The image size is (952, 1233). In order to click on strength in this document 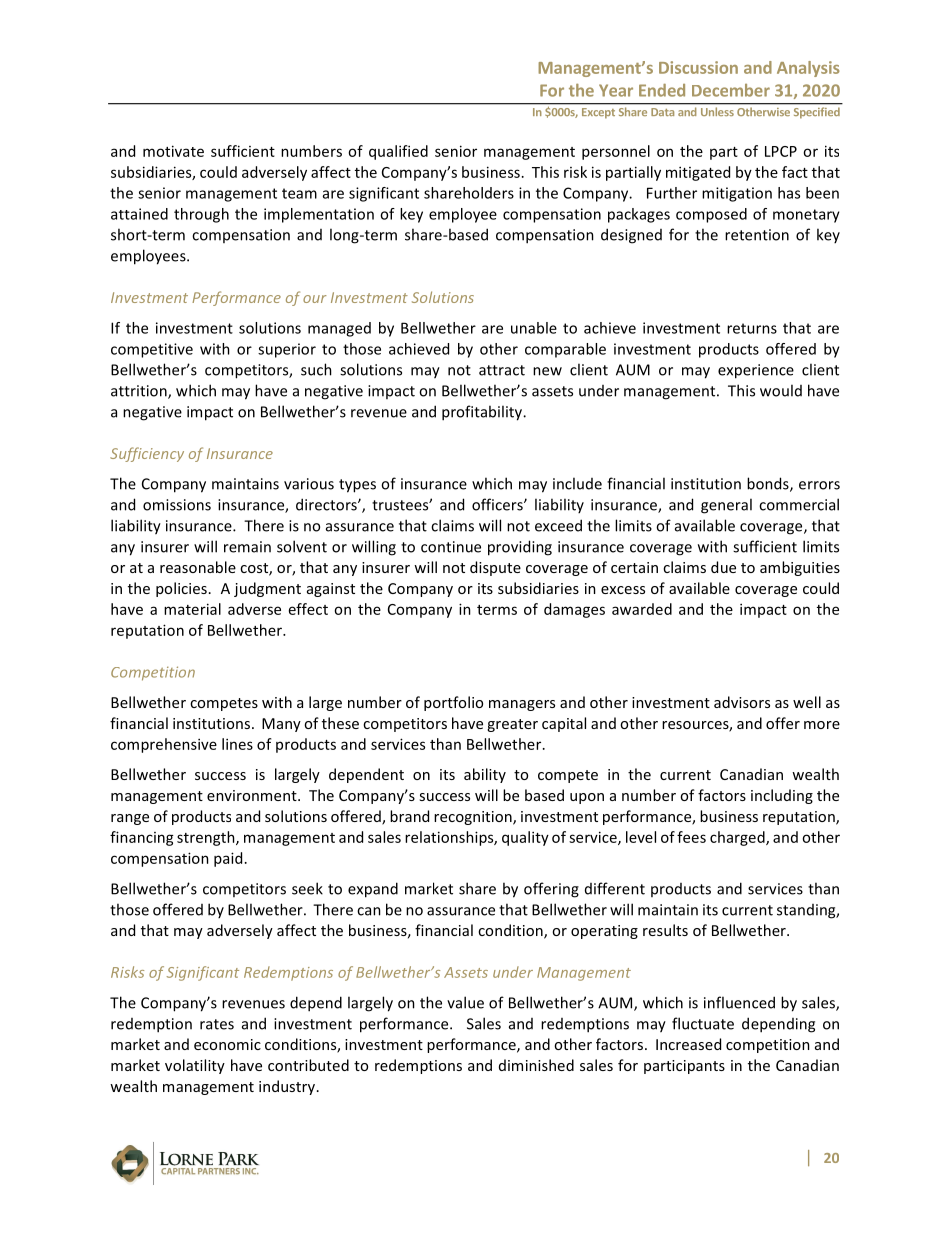, I will do `click(207, 838)`.
